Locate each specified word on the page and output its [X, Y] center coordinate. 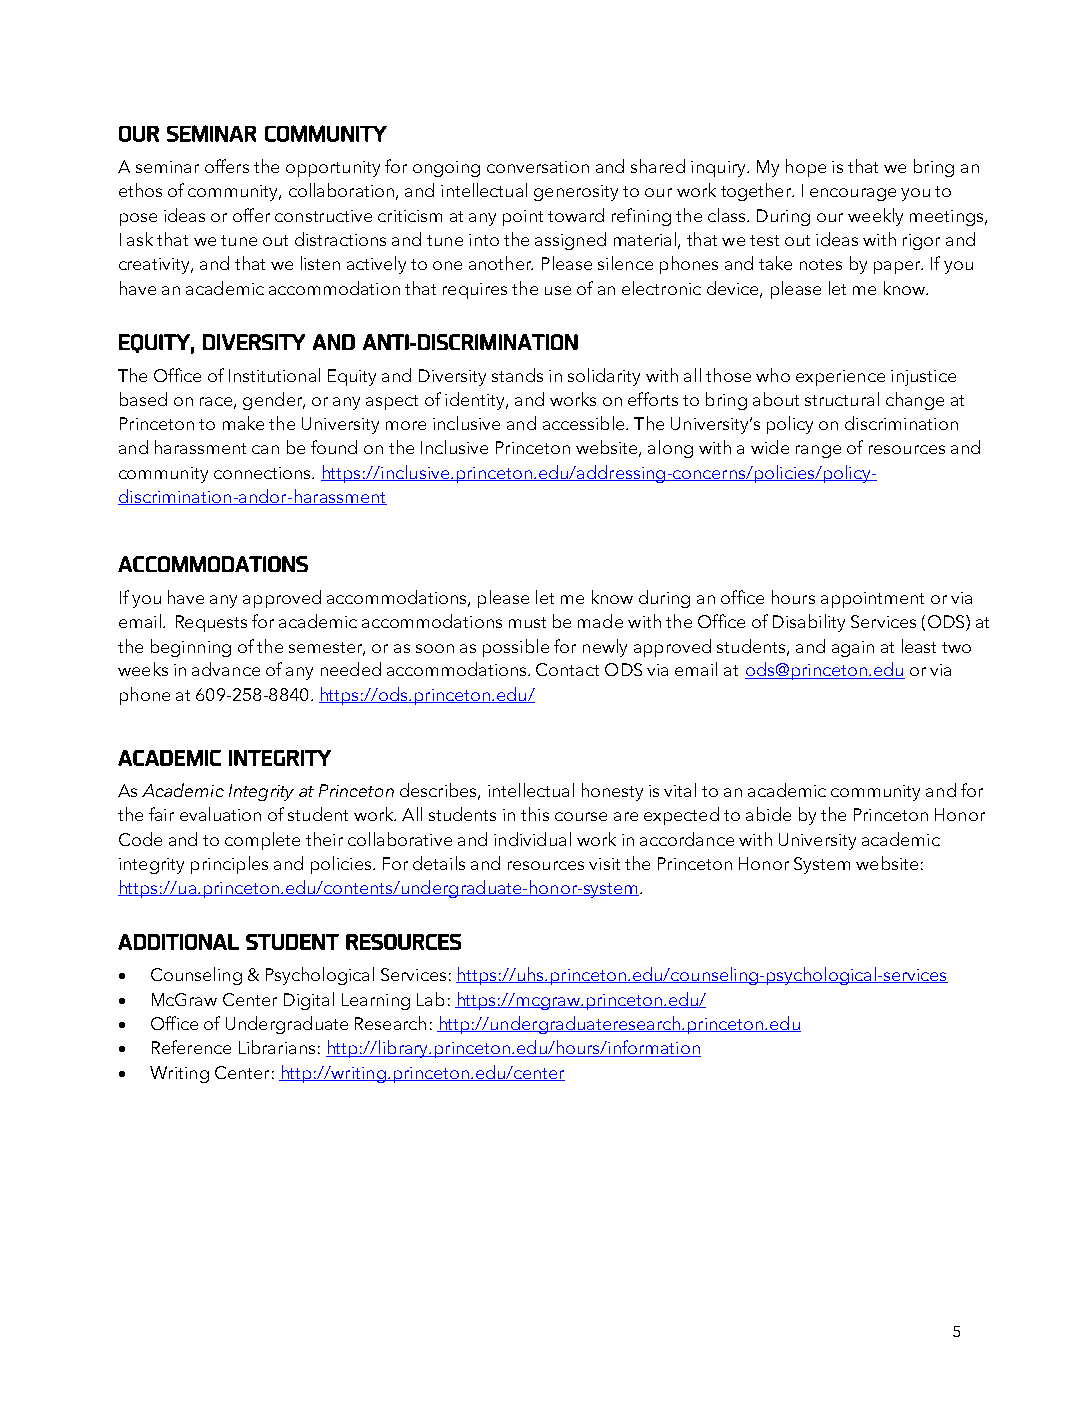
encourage [853, 194]
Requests [211, 623]
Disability [809, 623]
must [527, 622]
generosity [576, 193]
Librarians [277, 1047]
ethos [140, 190]
